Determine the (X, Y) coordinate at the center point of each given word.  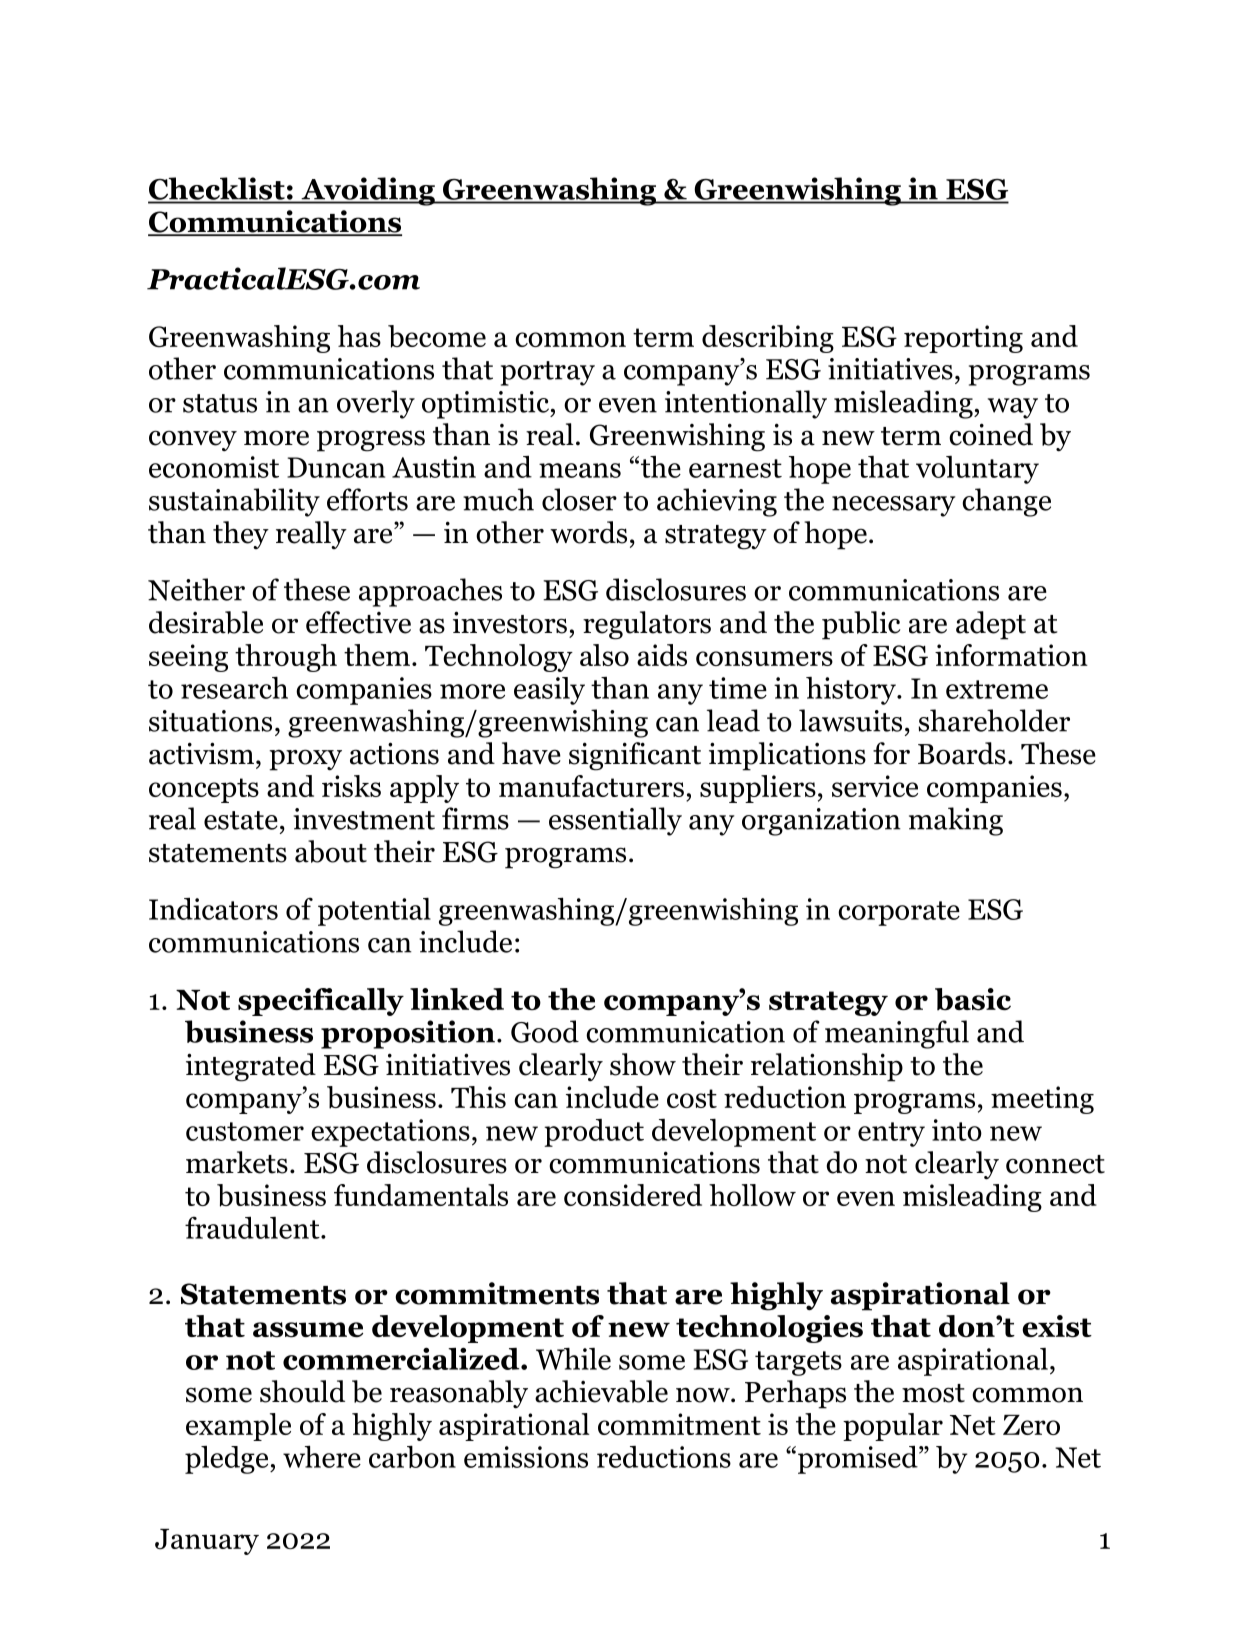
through (286, 658)
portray (548, 373)
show (643, 1064)
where (322, 1456)
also (604, 655)
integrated (251, 1067)
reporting (963, 339)
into (957, 1130)
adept (991, 625)
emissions (526, 1457)
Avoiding (368, 191)
